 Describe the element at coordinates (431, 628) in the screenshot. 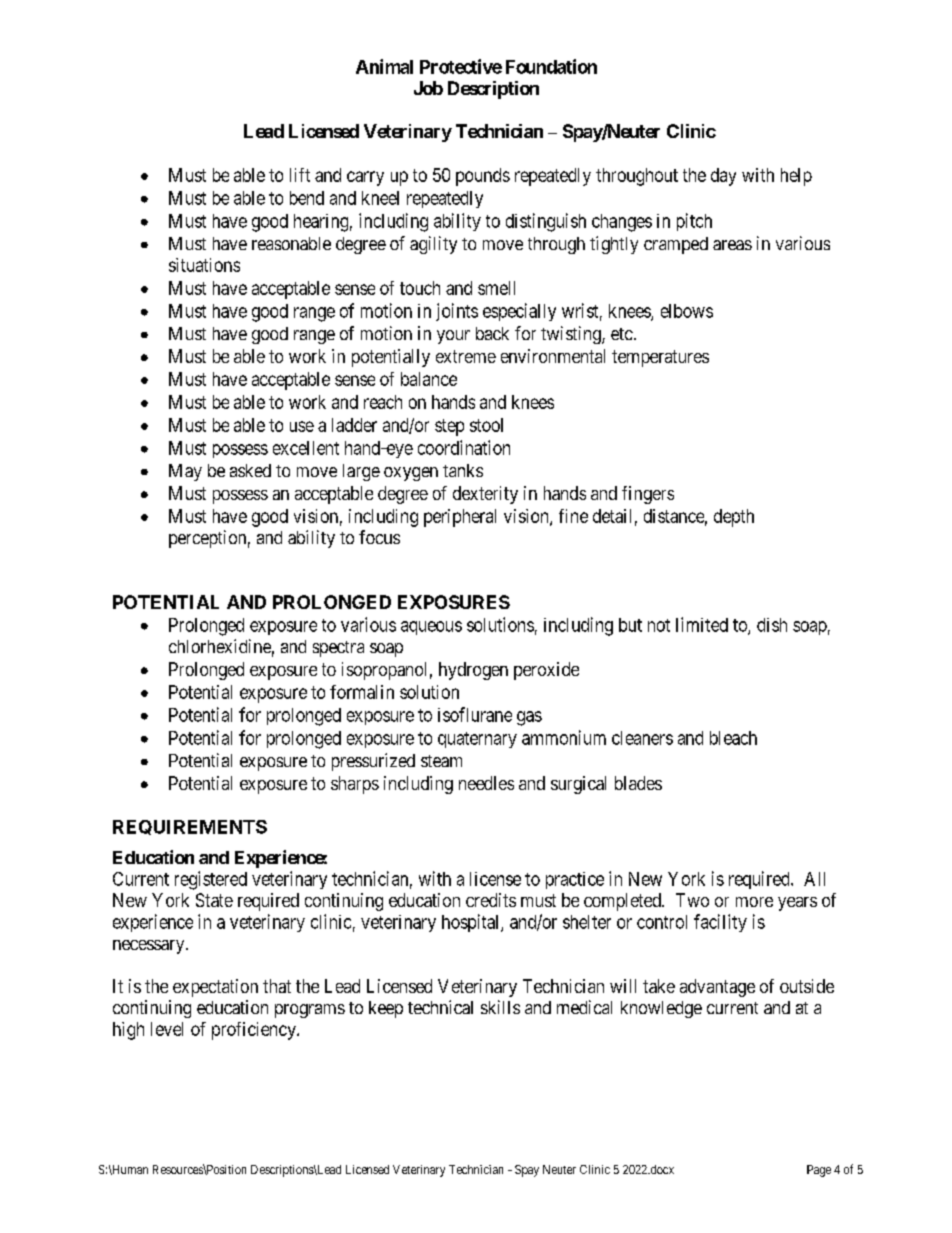

I see `aqueous` at that location.
